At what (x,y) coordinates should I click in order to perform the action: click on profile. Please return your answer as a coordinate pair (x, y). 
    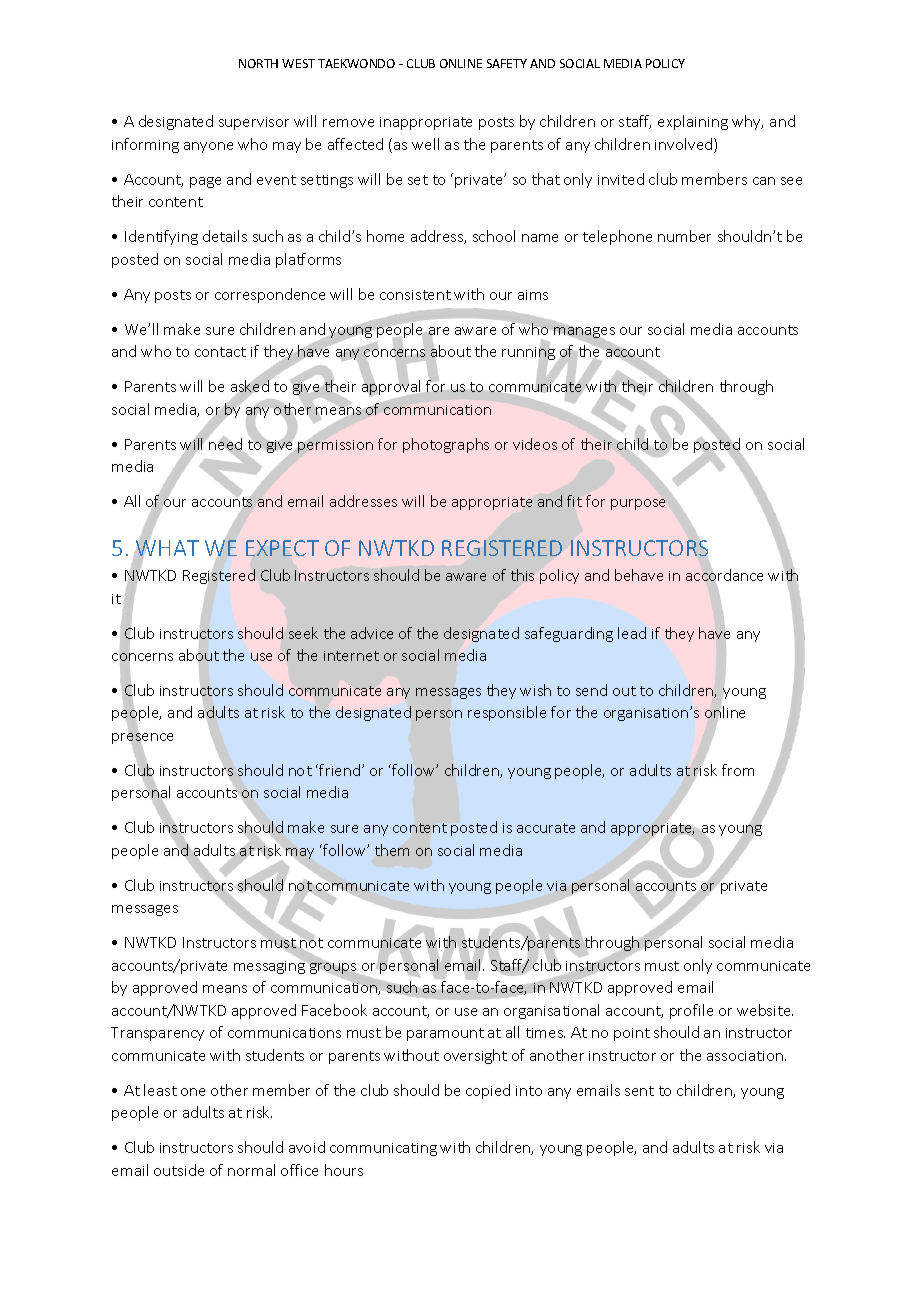
    Looking at the image, I should click on (691, 1011).
